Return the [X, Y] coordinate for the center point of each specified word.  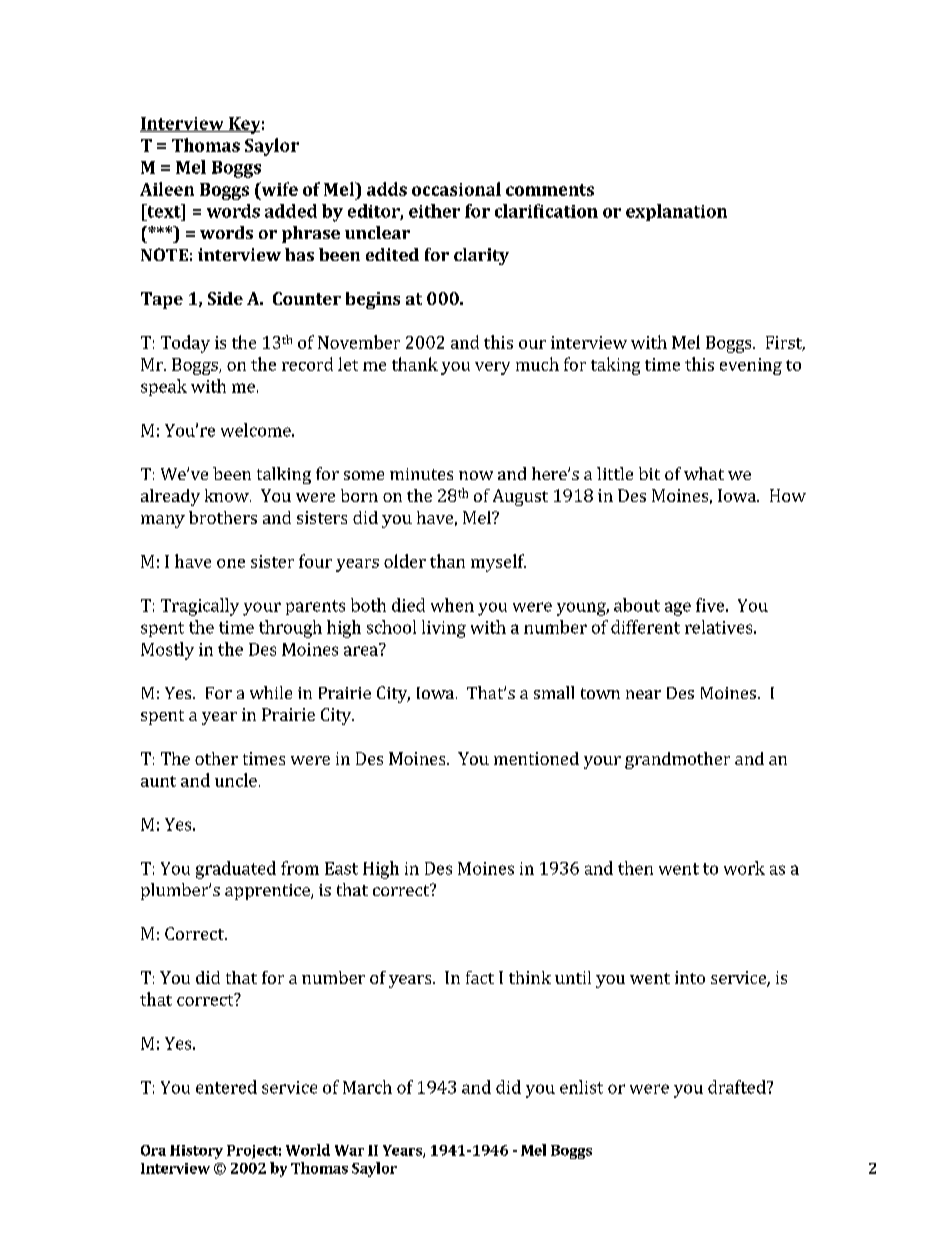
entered [226, 1087]
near [643, 694]
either [434, 211]
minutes [421, 474]
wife [278, 189]
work [744, 868]
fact [480, 977]
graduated [236, 870]
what [704, 473]
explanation [676, 212]
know [228, 495]
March [367, 1087]
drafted [738, 1087]
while [271, 692]
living [444, 629]
